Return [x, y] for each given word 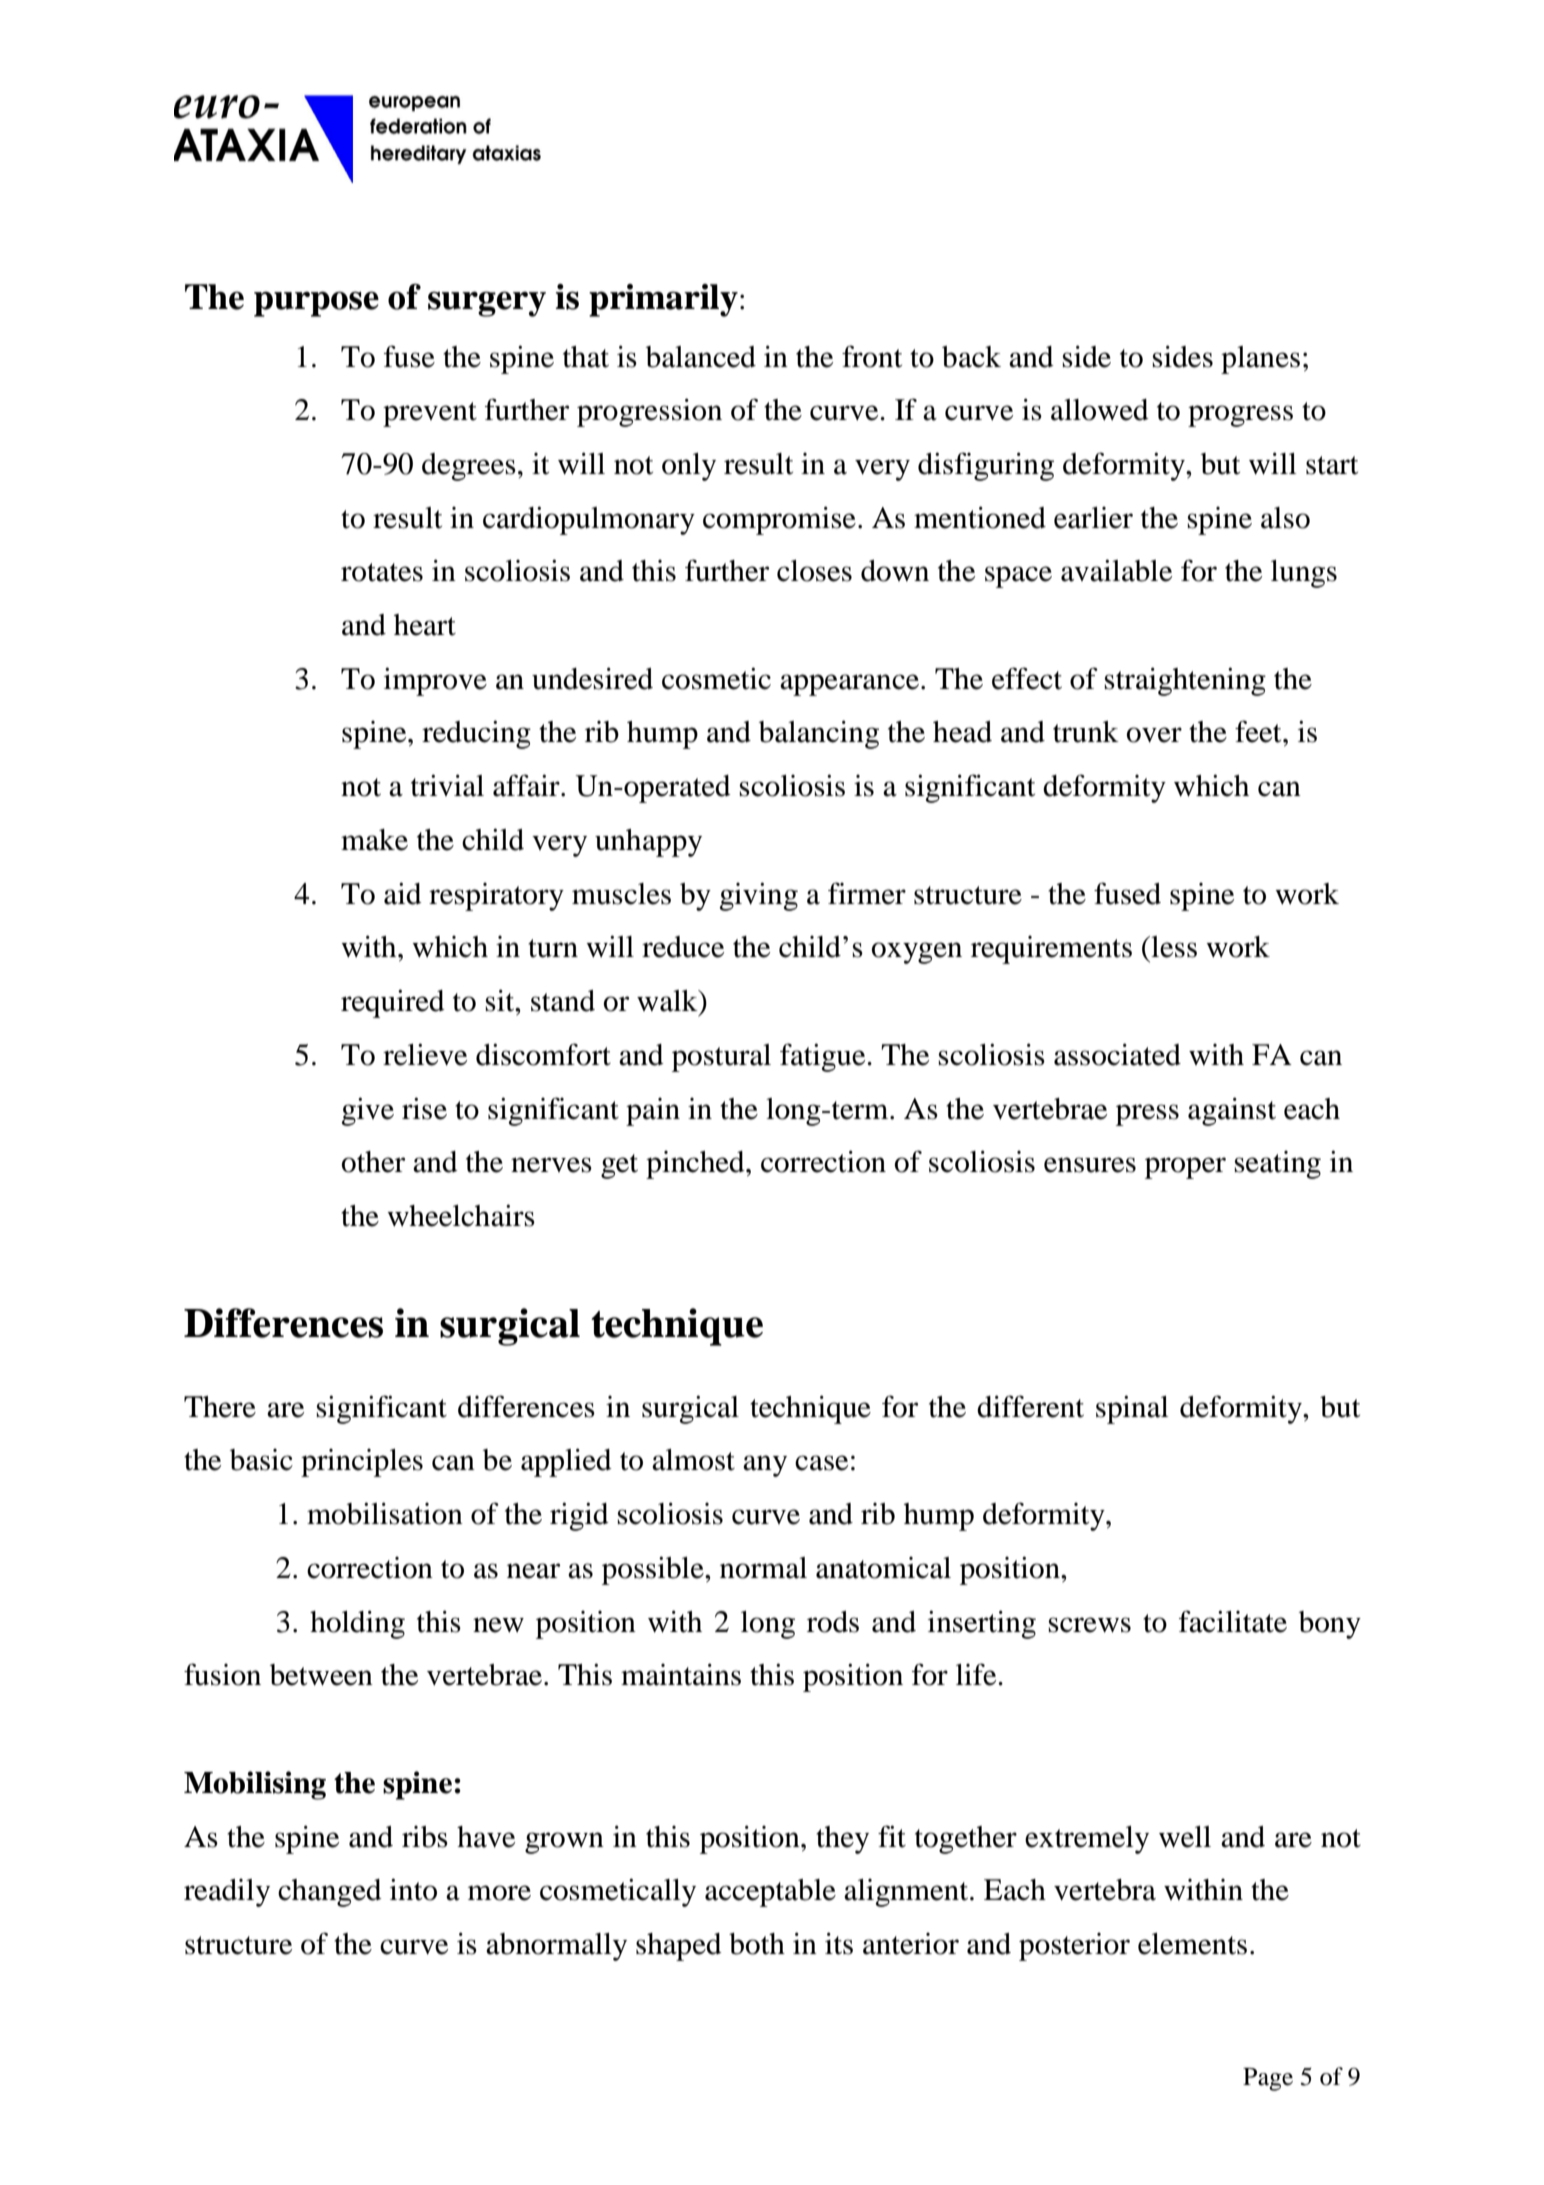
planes [1260, 360]
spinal [1132, 1409]
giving [758, 896]
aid [403, 893]
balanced [701, 357]
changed [330, 1893]
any [765, 1466]
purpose [316, 304]
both [757, 1944]
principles [362, 1463]
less [1173, 947]
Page [1268, 2079]
